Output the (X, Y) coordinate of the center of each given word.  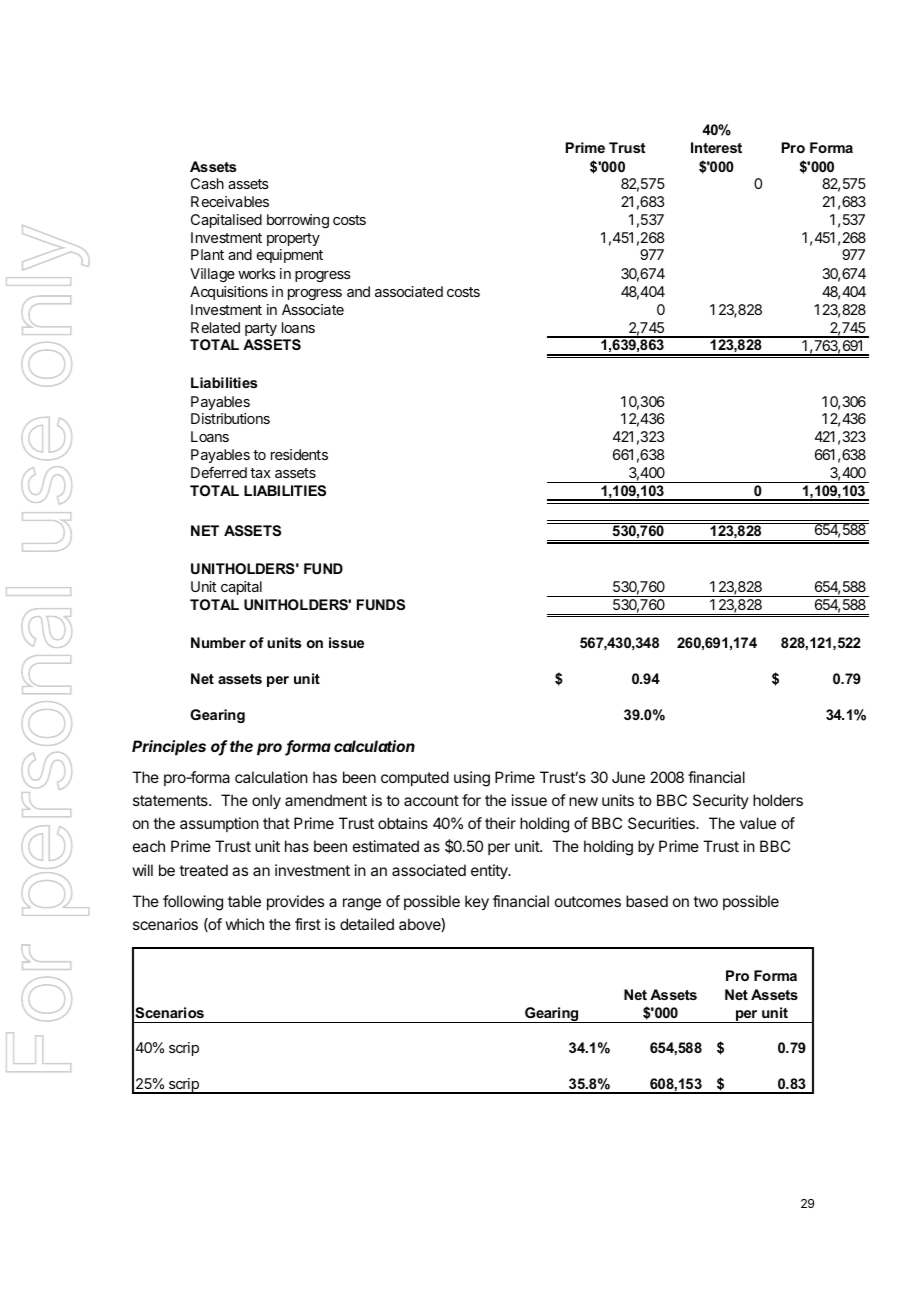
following (193, 903)
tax (260, 473)
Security (721, 801)
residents (299, 454)
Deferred (219, 472)
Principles (169, 747)
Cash (207, 183)
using (472, 779)
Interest (716, 147)
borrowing (298, 221)
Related (215, 327)
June (628, 777)
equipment (290, 256)
